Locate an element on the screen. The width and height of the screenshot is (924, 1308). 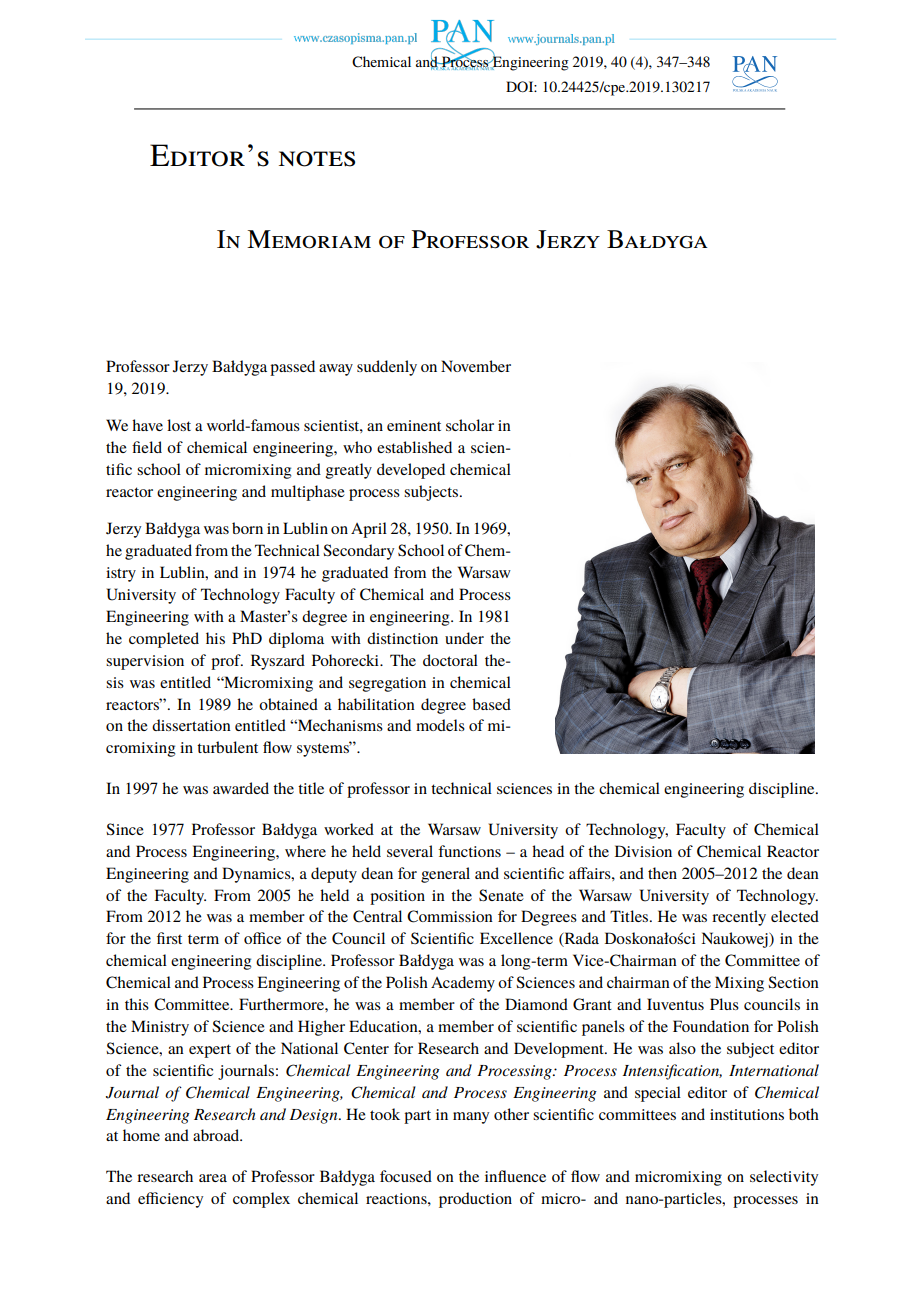
doctoral is located at coordinates (450, 660).
